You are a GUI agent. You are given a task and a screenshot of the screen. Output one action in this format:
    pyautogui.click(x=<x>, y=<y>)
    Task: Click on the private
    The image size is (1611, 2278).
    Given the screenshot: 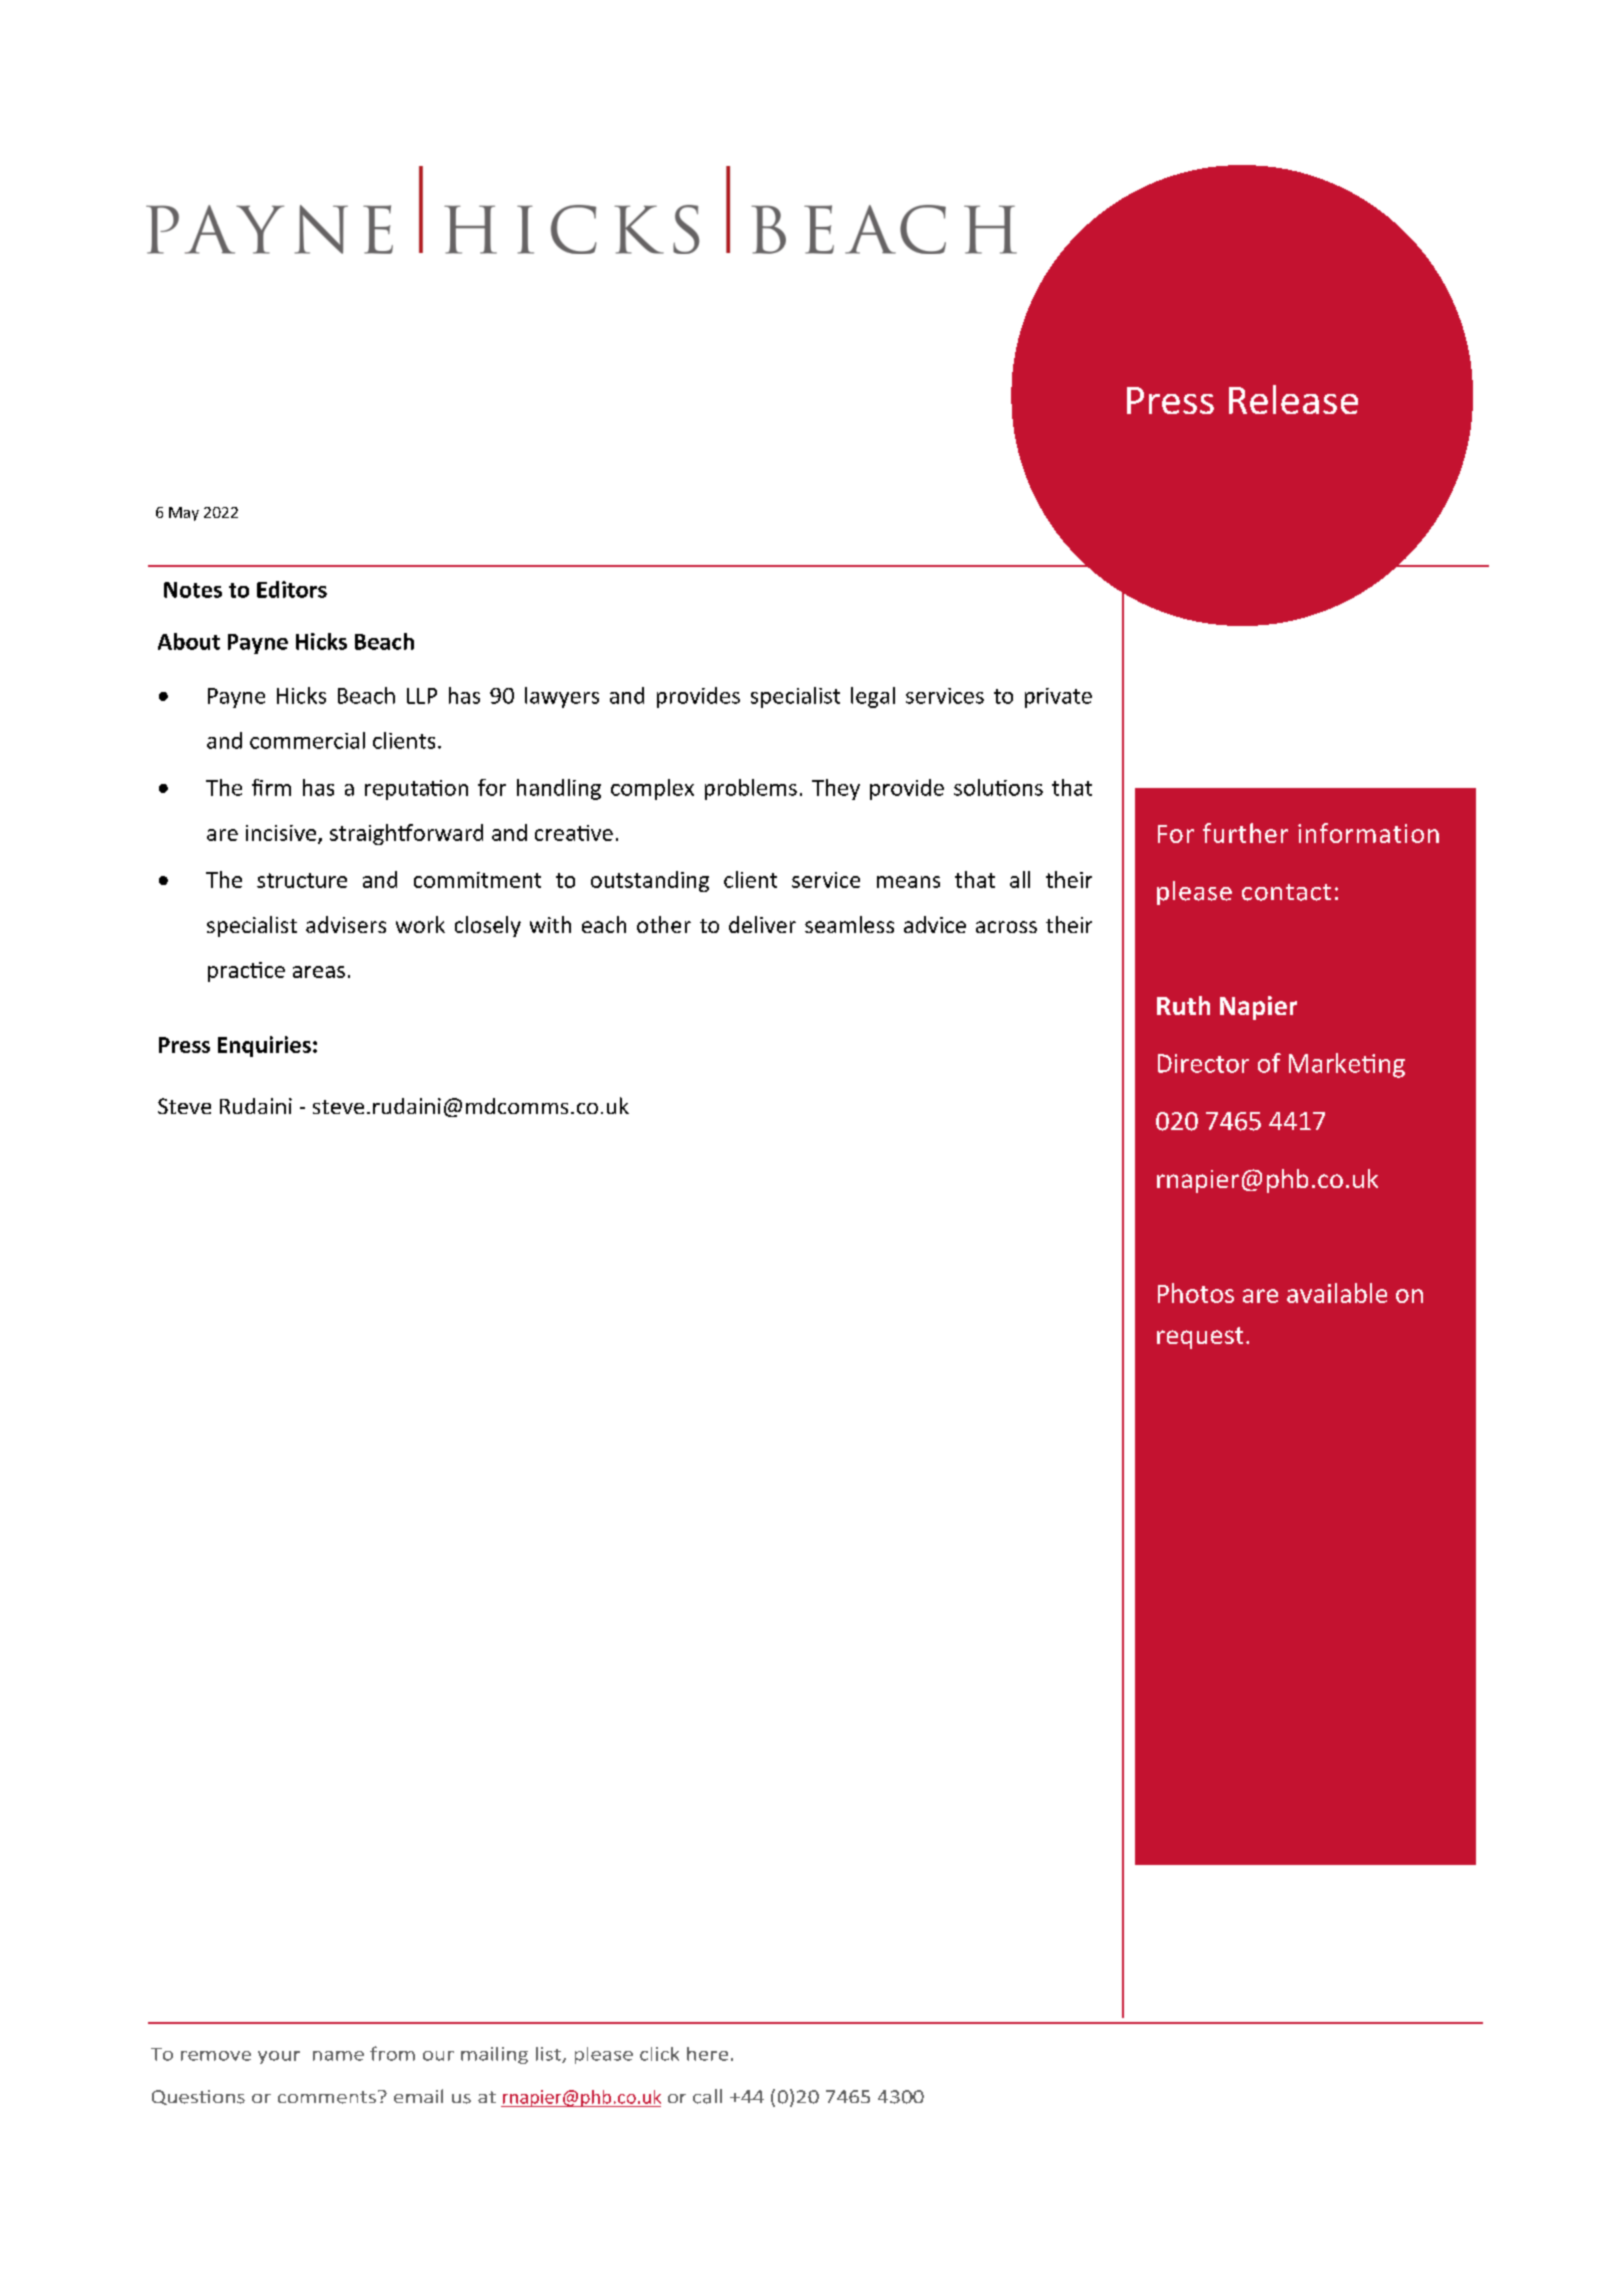 What is the action you would take?
    pyautogui.click(x=1058, y=698)
